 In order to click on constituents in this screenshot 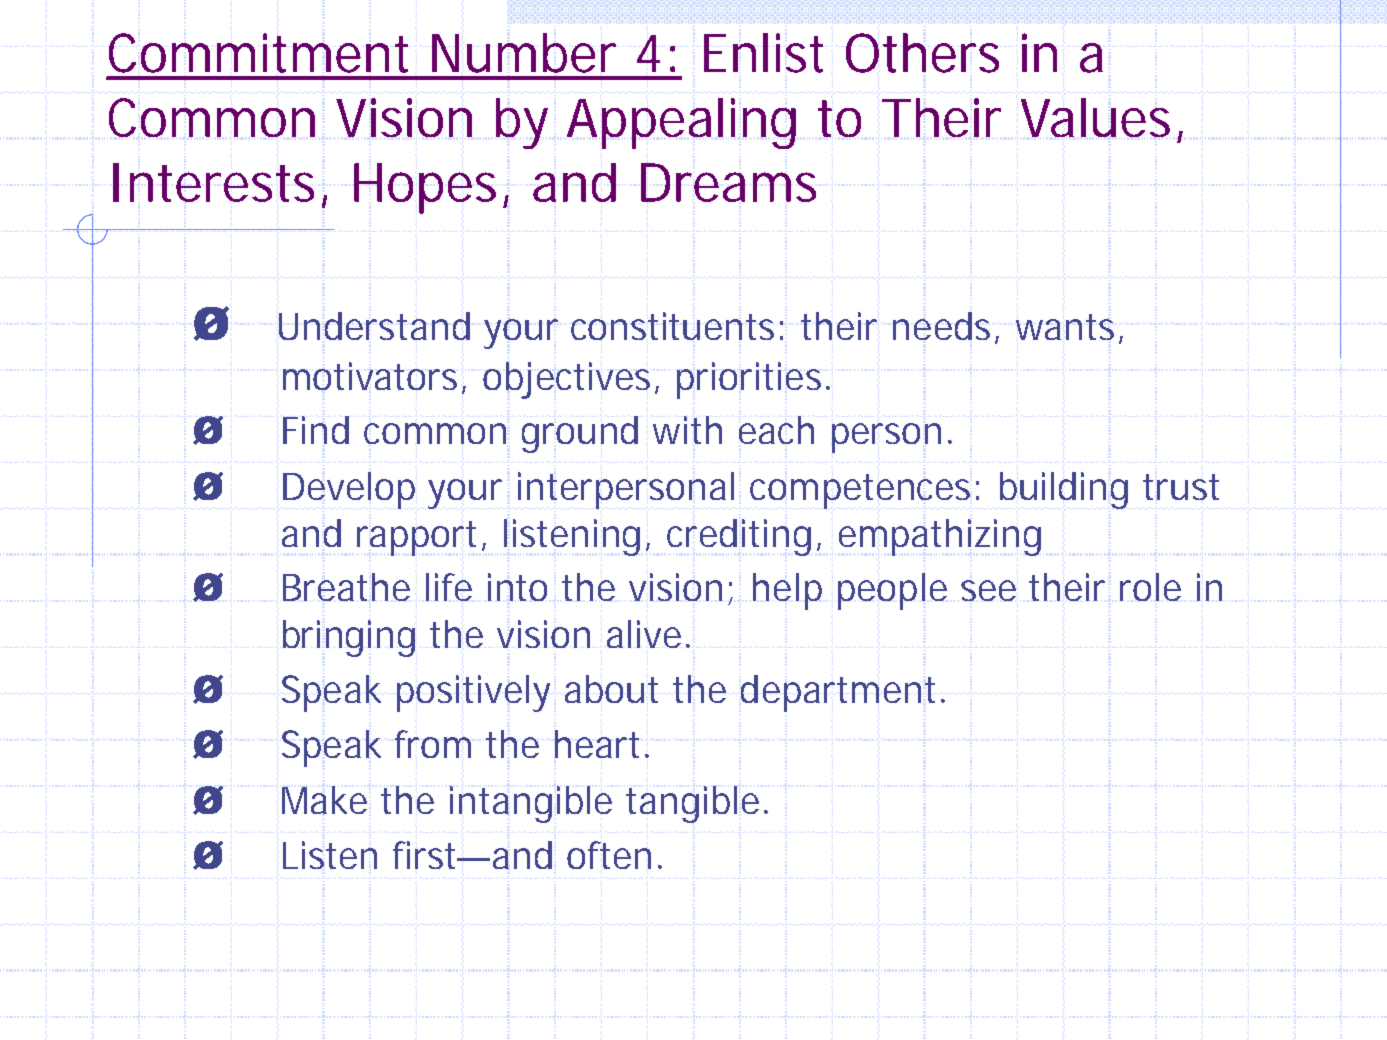, I will do `click(672, 326)`.
